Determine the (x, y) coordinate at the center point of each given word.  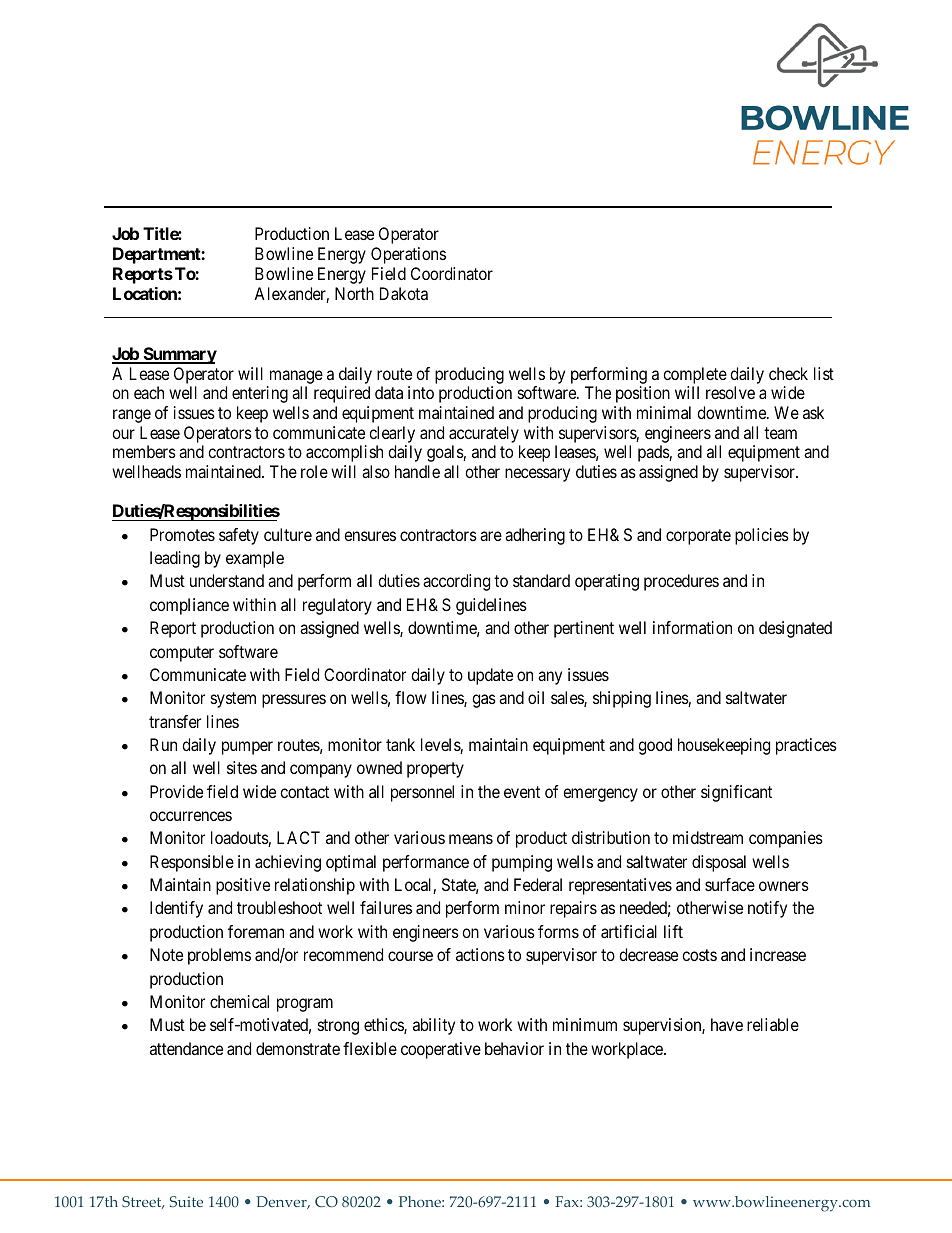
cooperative (441, 1050)
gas (484, 701)
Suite (186, 1201)
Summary (179, 355)
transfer (175, 721)
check (788, 373)
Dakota (404, 293)
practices (806, 746)
